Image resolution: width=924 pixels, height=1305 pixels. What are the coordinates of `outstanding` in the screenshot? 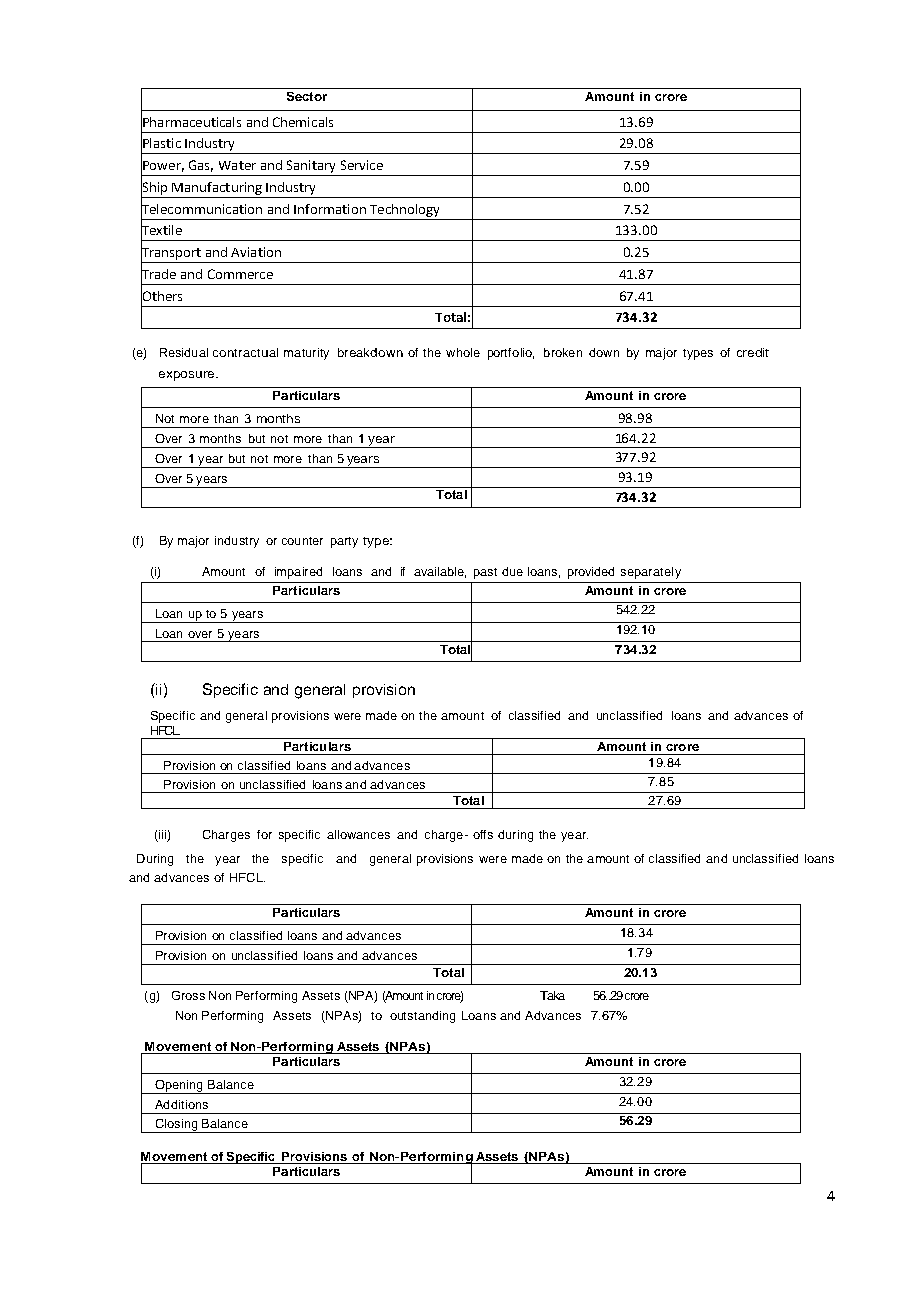 It's located at (422, 1017).
